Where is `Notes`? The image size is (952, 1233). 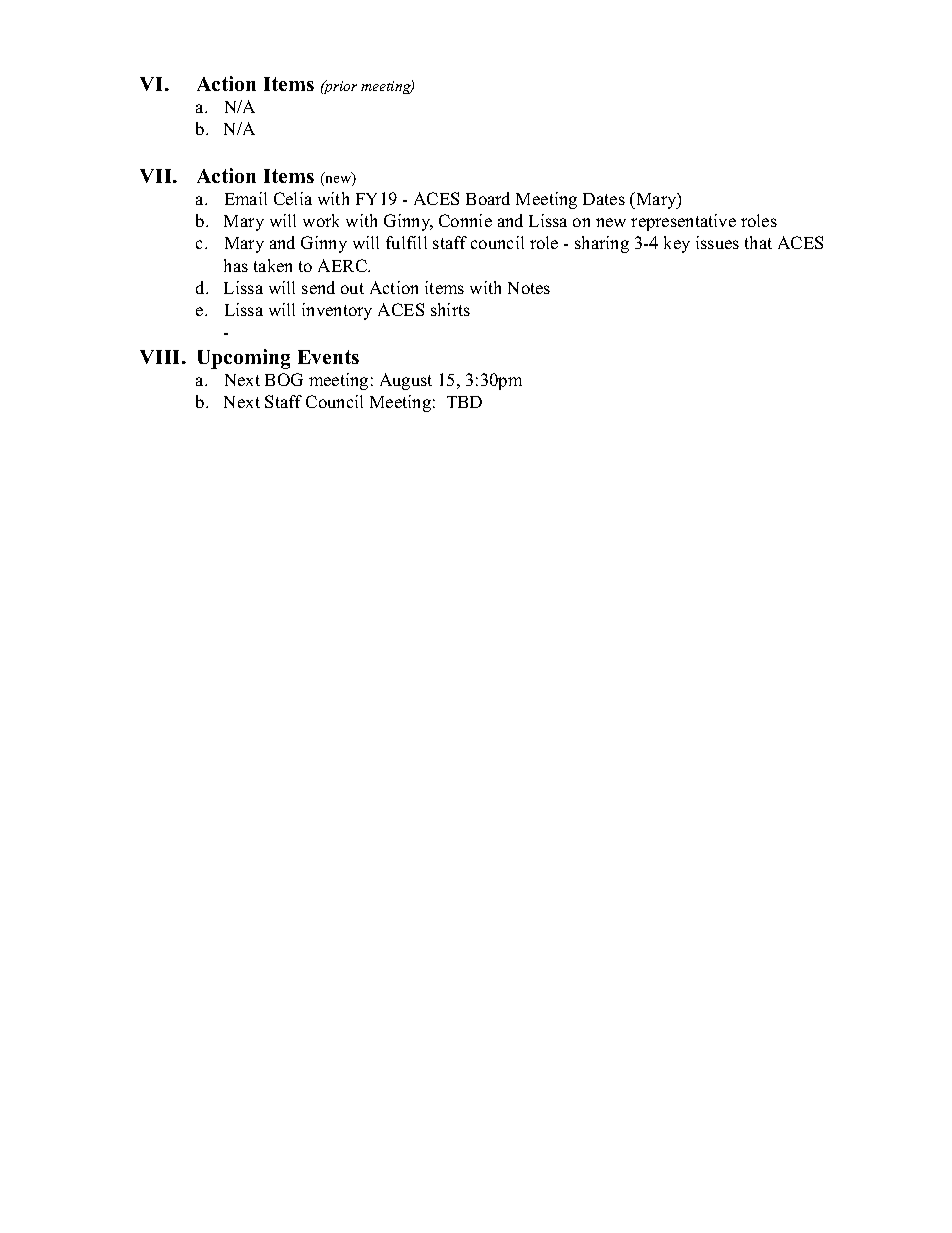
Notes is located at coordinates (529, 288).
